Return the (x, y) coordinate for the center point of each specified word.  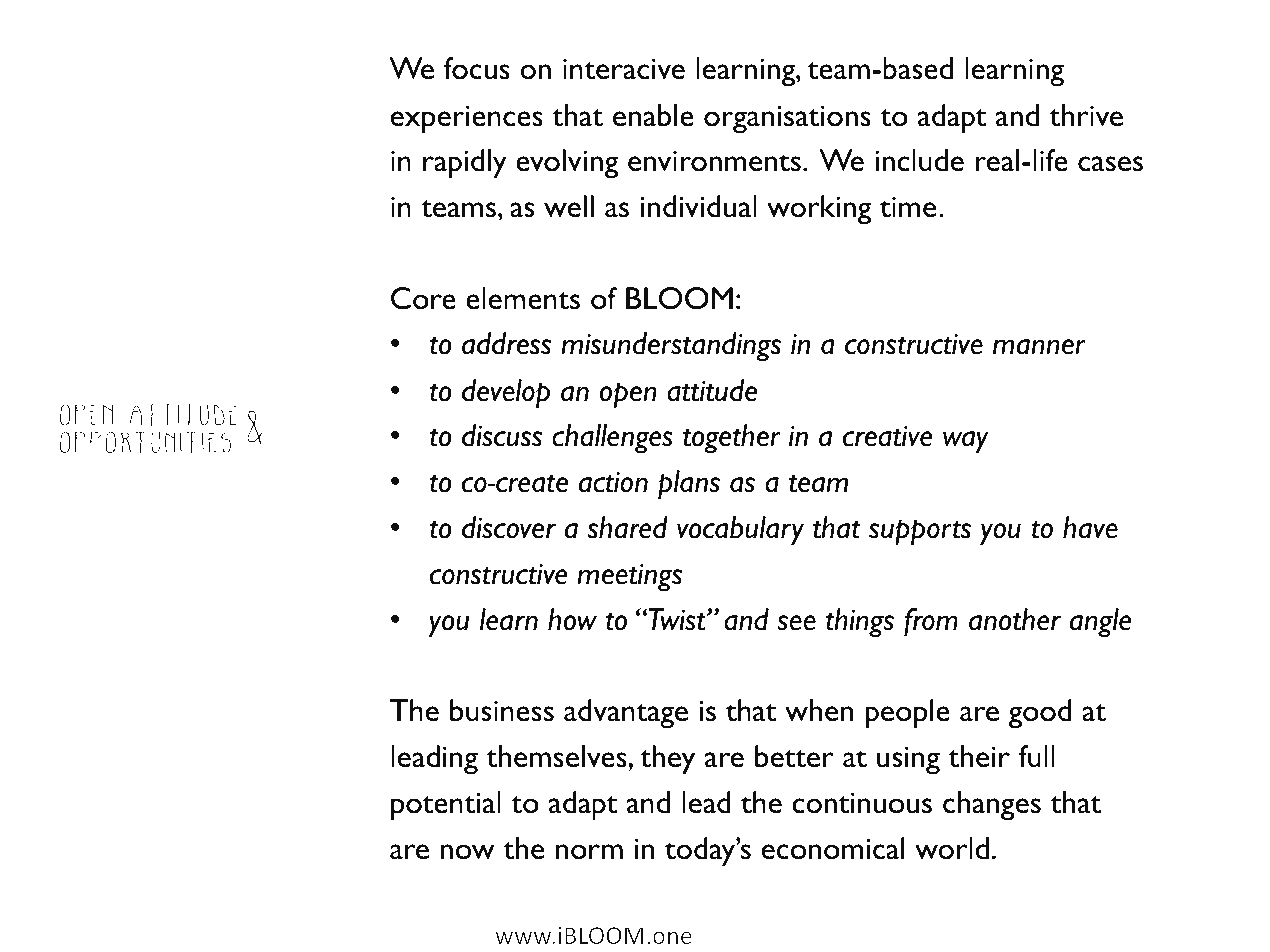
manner (1039, 347)
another (1015, 619)
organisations (787, 119)
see (796, 623)
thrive (1086, 115)
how (572, 619)
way (966, 442)
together (731, 439)
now (467, 852)
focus (477, 68)
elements (523, 298)
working (819, 210)
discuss (502, 435)
